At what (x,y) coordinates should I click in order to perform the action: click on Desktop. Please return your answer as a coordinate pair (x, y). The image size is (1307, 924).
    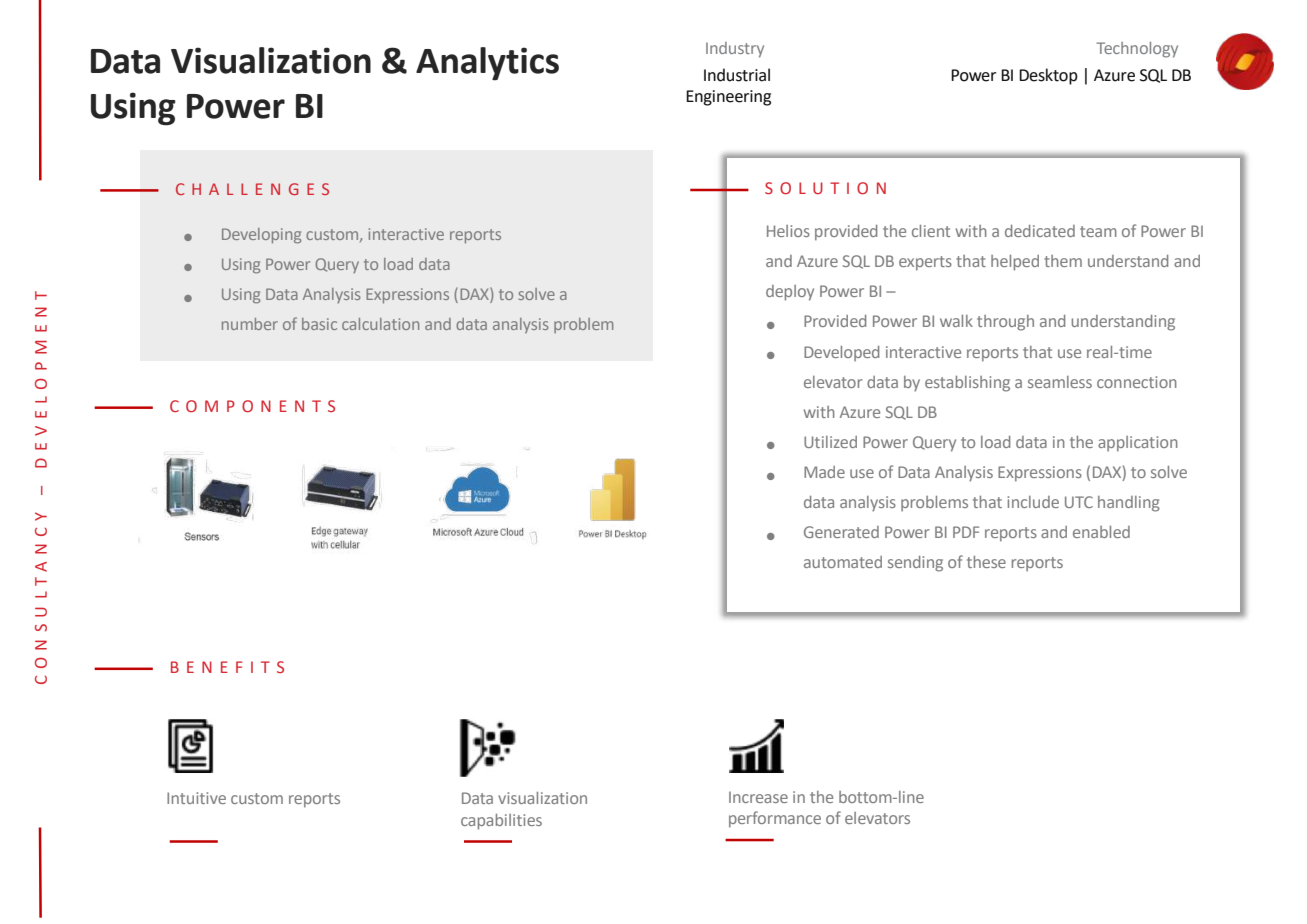
    Looking at the image, I should click on (1048, 76).
